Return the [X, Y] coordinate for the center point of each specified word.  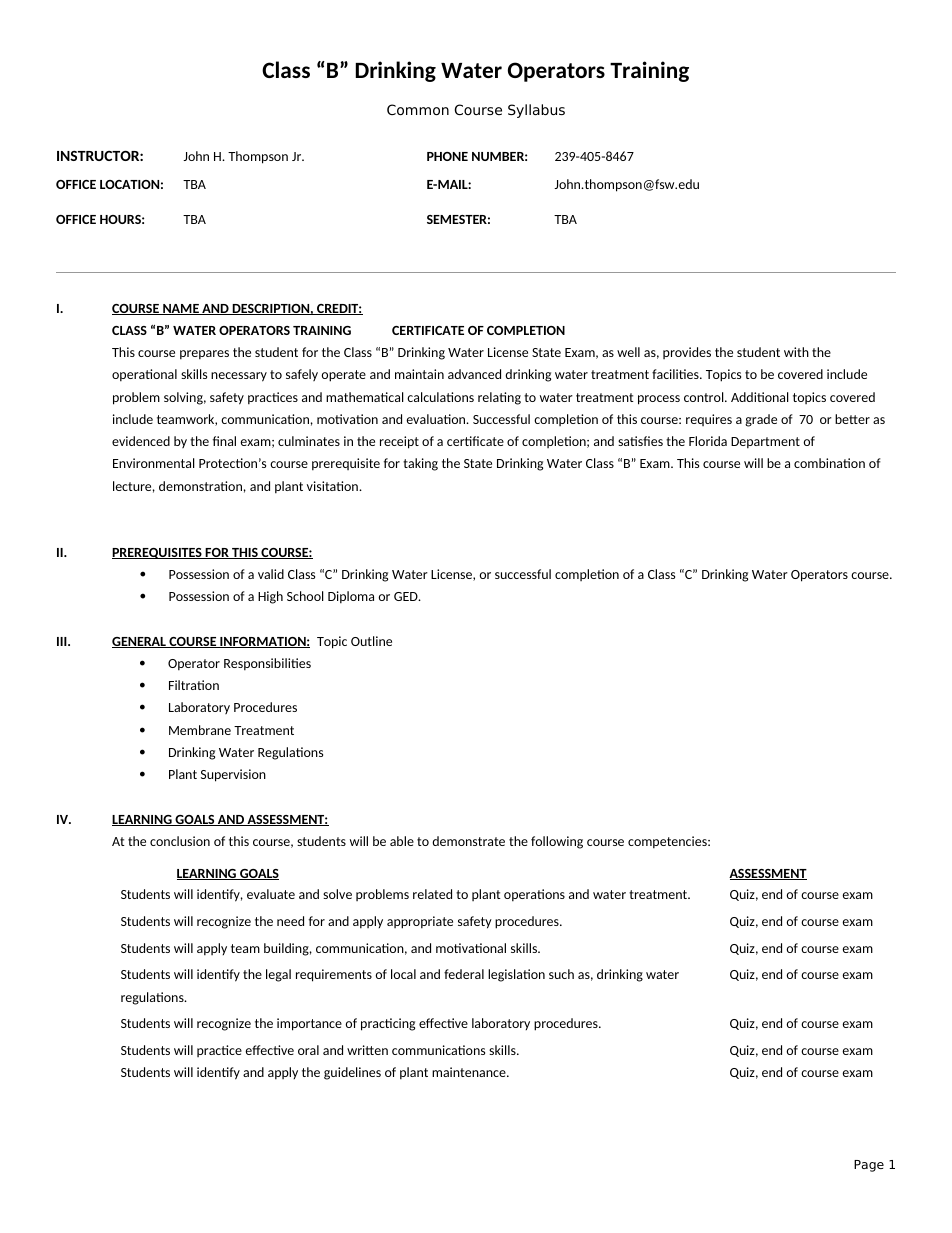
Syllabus [536, 111]
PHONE [447, 156]
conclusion [180, 841]
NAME [181, 309]
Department [765, 443]
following [557, 842]
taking [420, 464]
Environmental [154, 463]
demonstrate [468, 841]
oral [308, 1050]
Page [869, 1166]
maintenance [470, 1072]
